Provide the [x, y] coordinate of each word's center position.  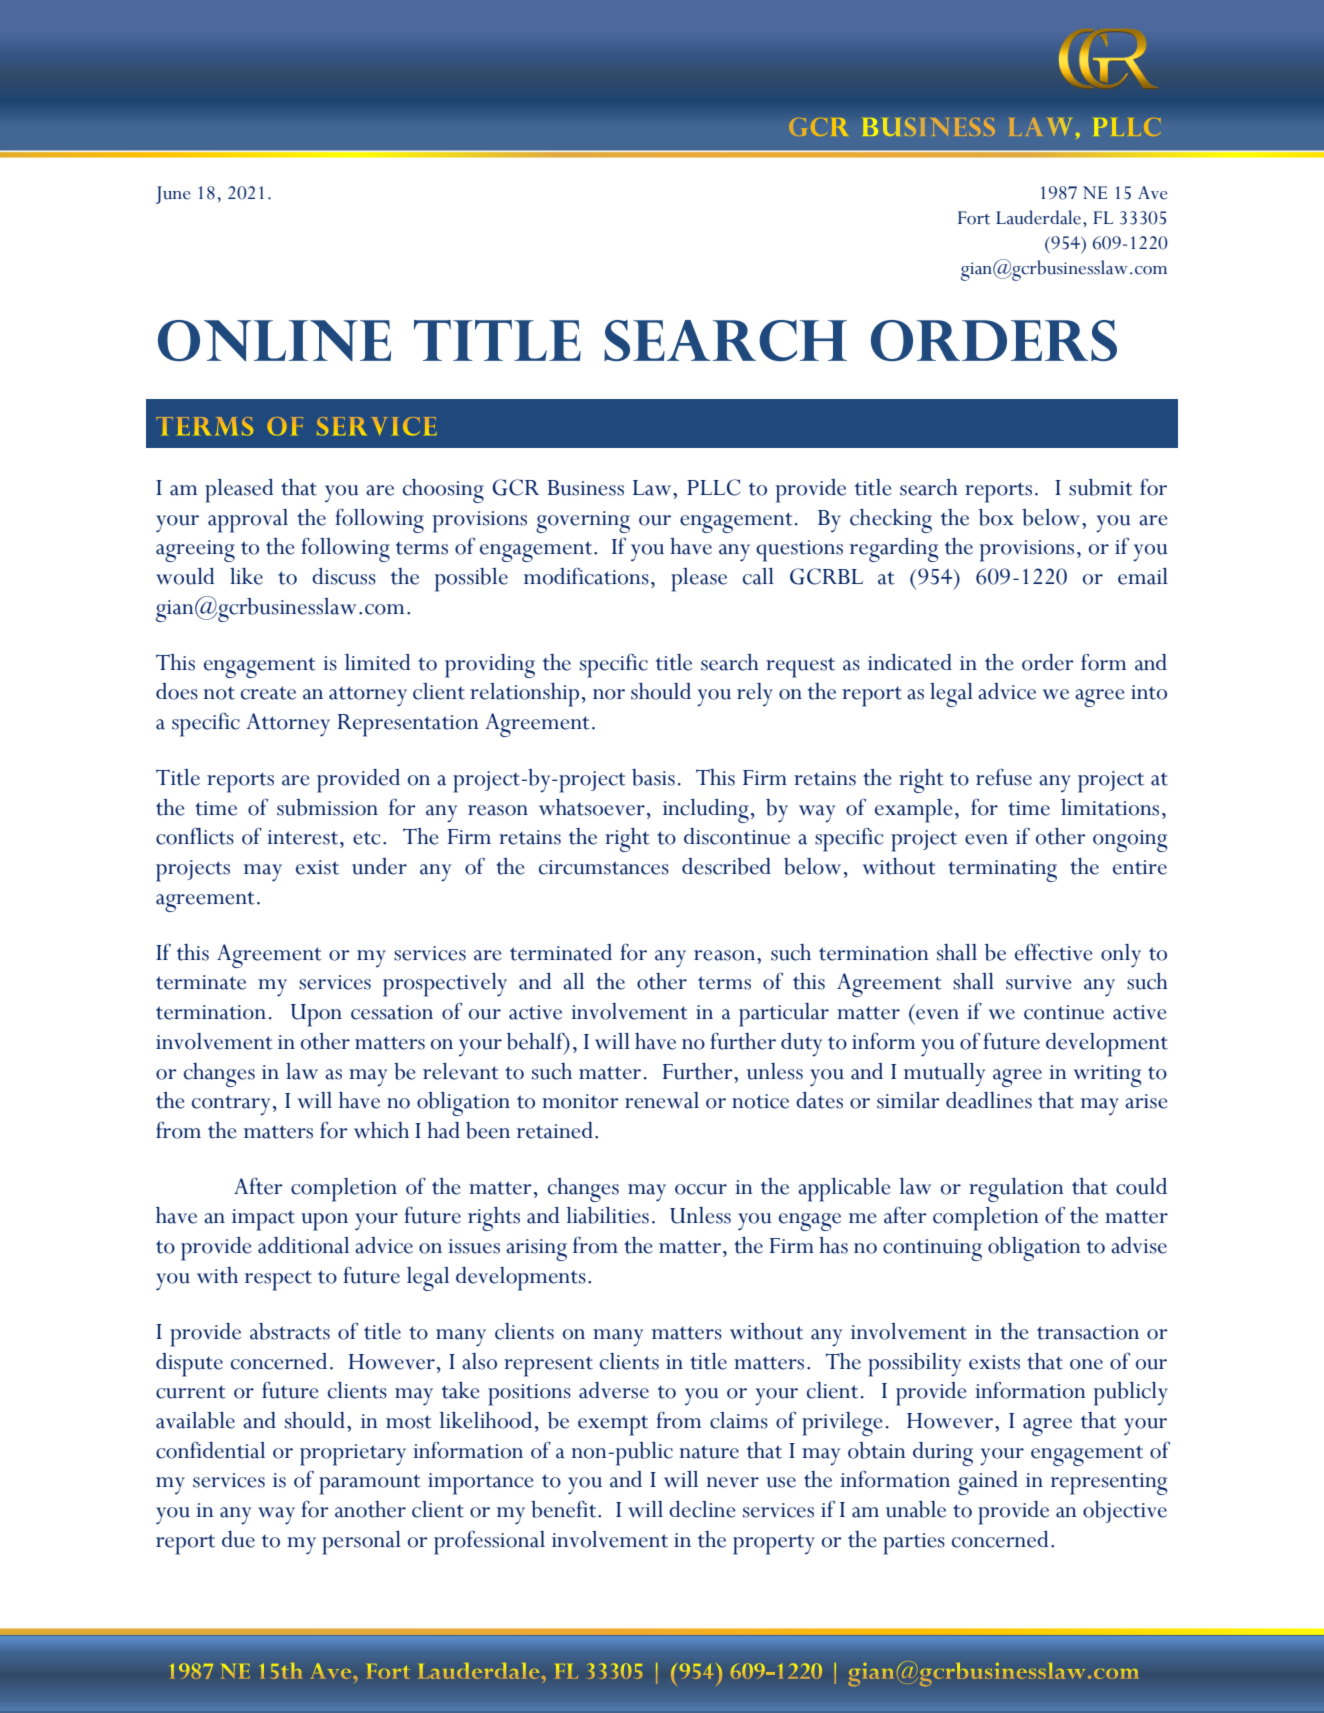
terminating [1002, 871]
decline [702, 1509]
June [173, 195]
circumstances [604, 867]
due [238, 1539]
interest [304, 837]
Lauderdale [1038, 217]
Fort [974, 218]
